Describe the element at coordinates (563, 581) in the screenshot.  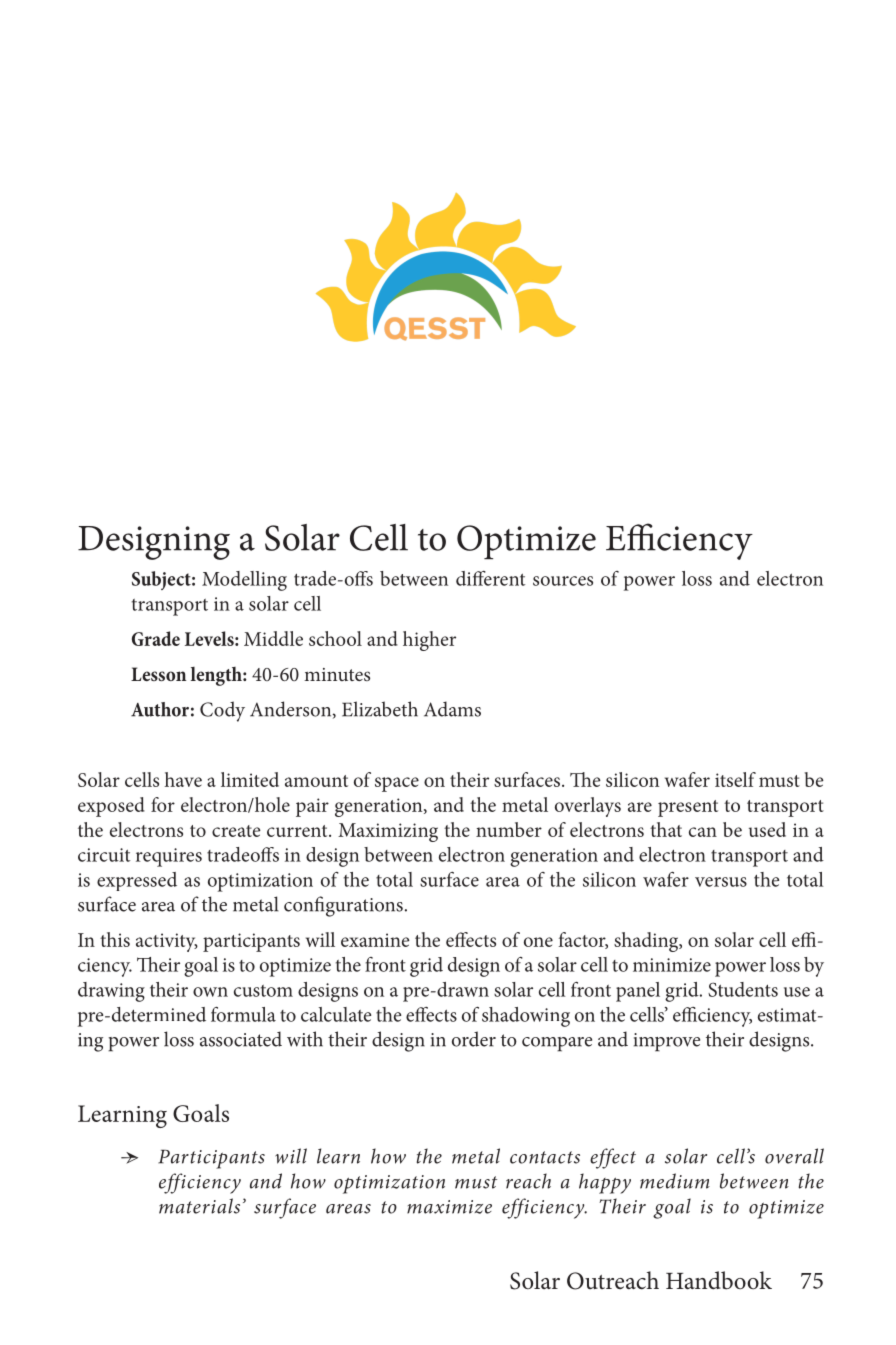
I see `sources` at that location.
